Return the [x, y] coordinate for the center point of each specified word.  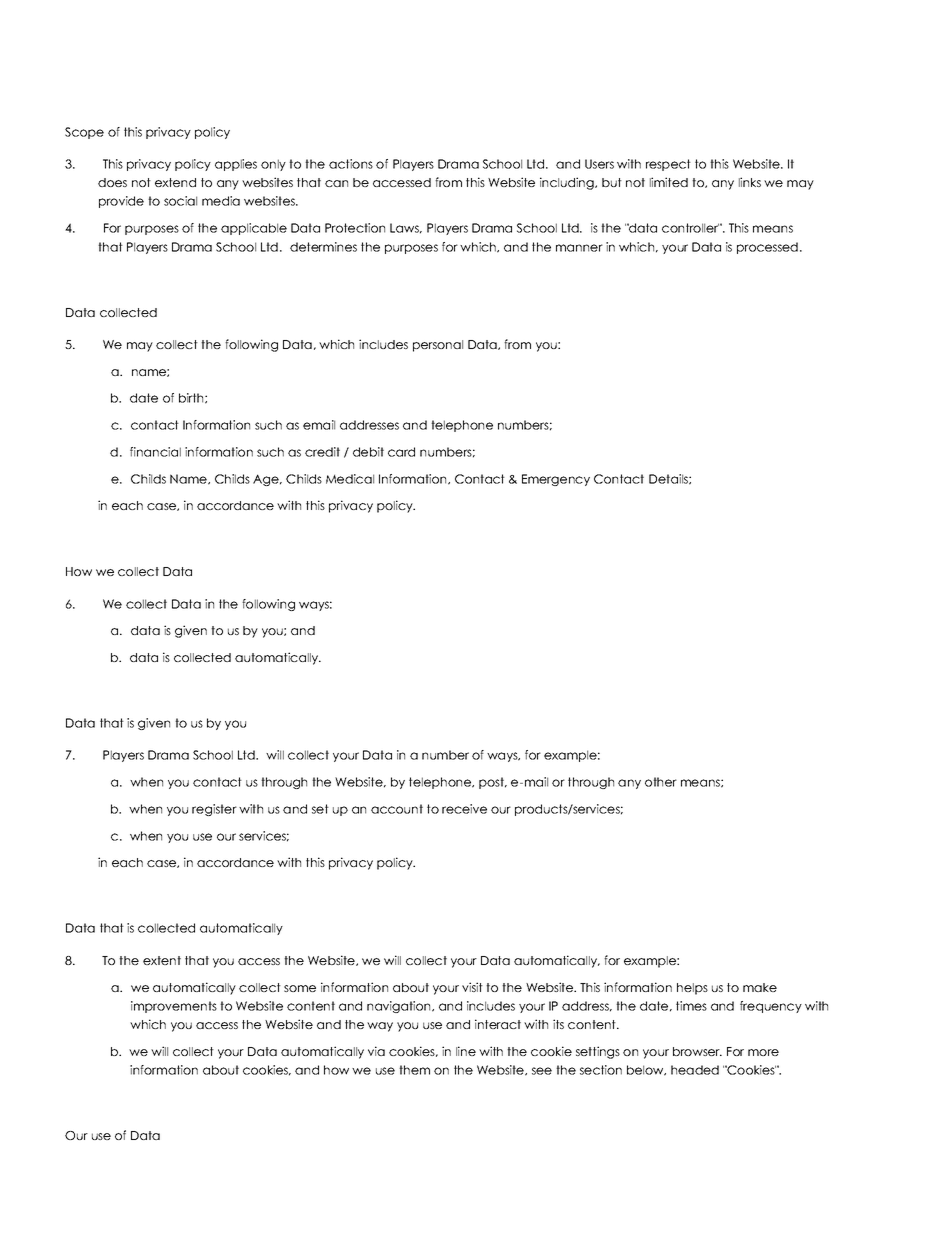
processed [767, 248]
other [661, 782]
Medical [350, 479]
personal [438, 346]
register [214, 810]
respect [668, 165]
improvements [174, 1007]
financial [155, 452]
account [397, 809]
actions [351, 164]
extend [175, 182]
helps [692, 989]
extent [162, 960]
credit [322, 452]
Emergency [556, 480]
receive [464, 809]
